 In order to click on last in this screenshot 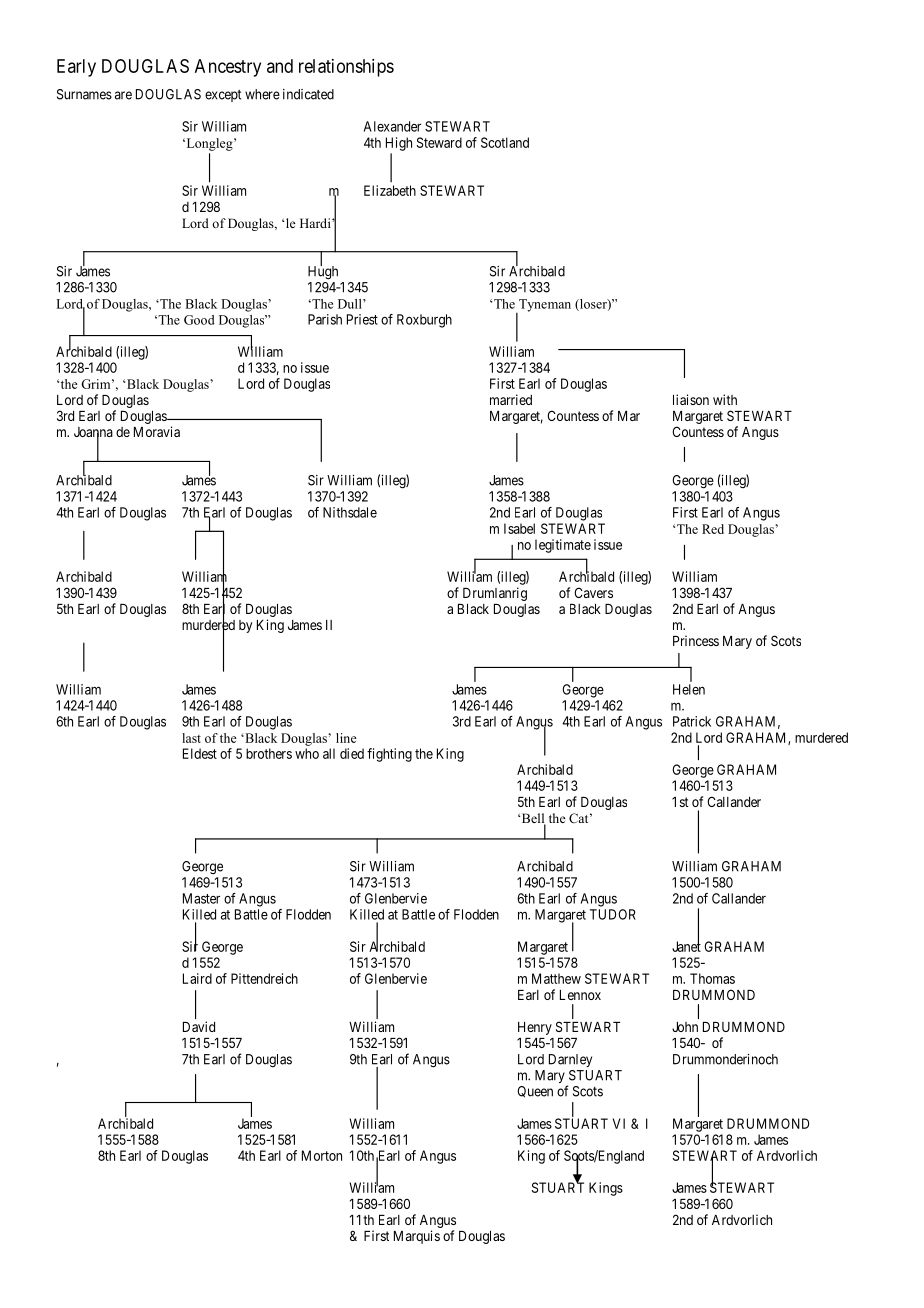, I will do `click(191, 738)`.
